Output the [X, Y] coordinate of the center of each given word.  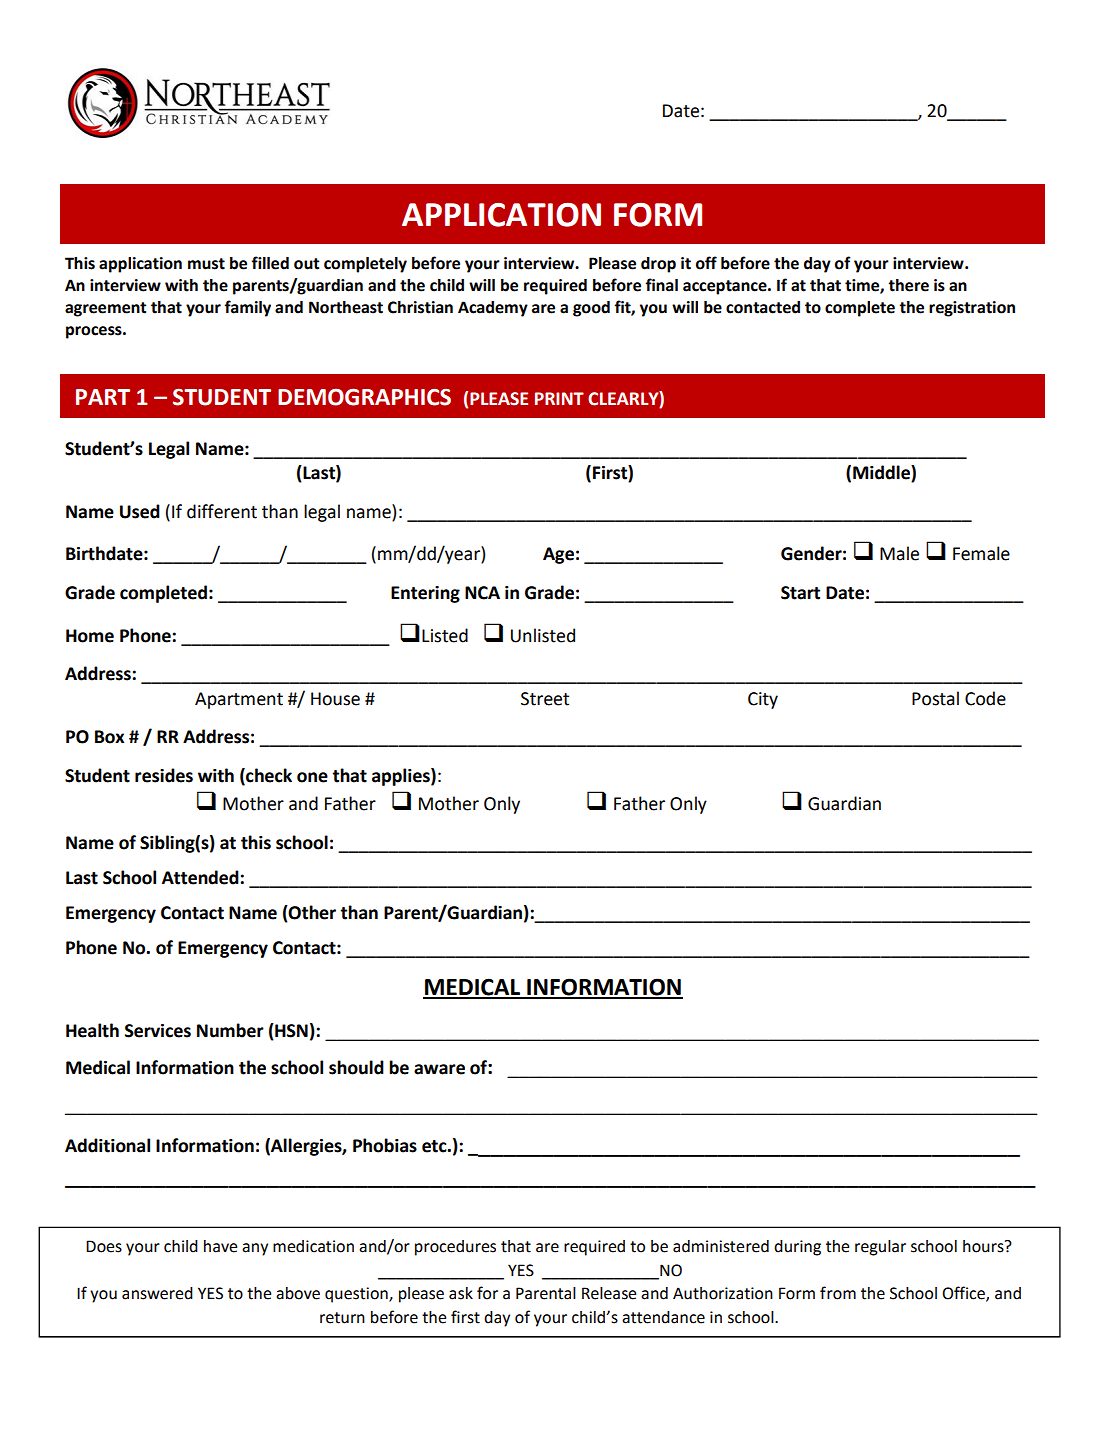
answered [157, 1293]
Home [90, 636]
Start [800, 593]
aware [439, 1069]
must [206, 264]
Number [230, 1030]
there [908, 285]
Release [609, 1293]
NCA [482, 593]
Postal [935, 698]
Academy [493, 309]
